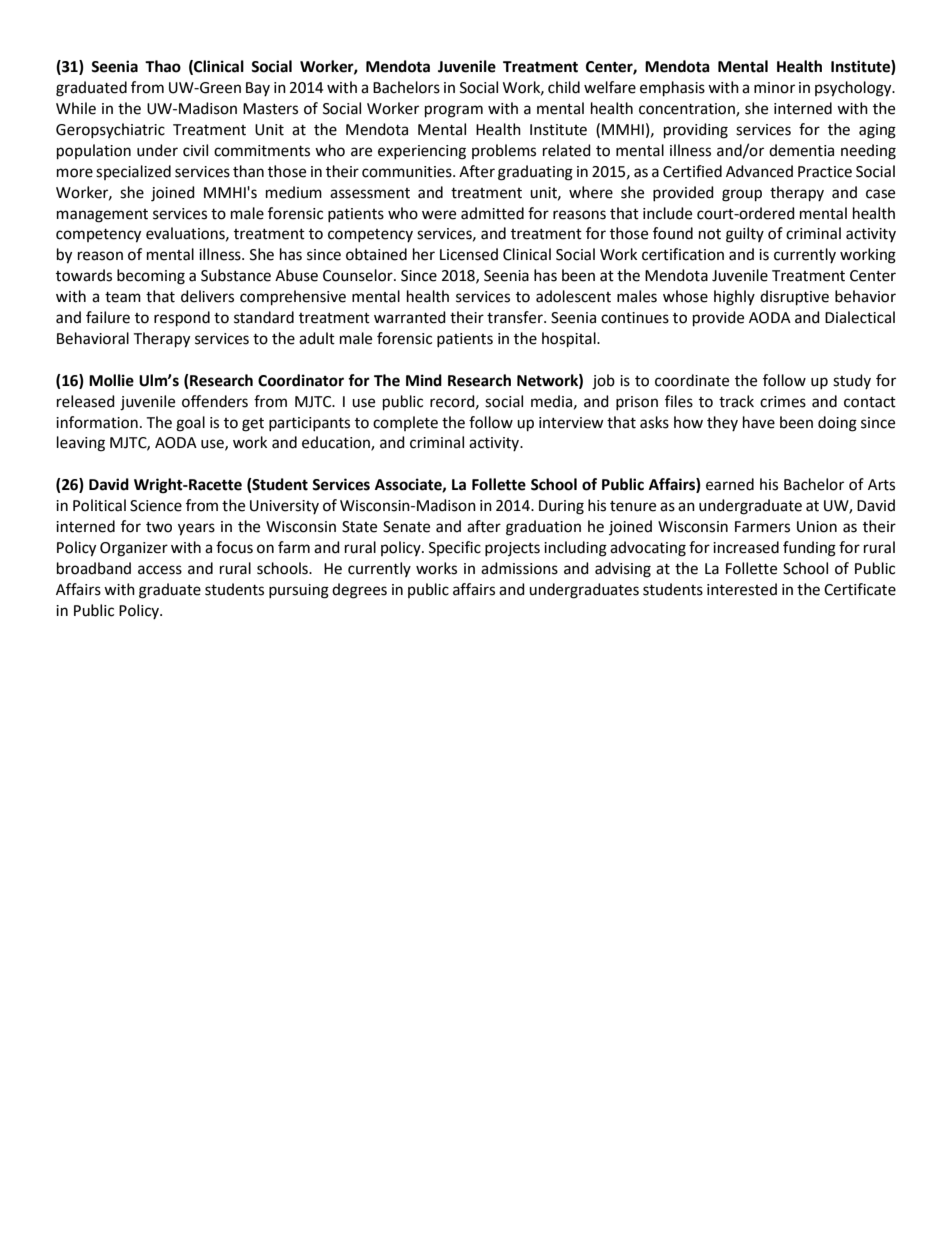 The width and height of the page is (952, 1233). I want to click on Dialectical, so click(860, 317).
